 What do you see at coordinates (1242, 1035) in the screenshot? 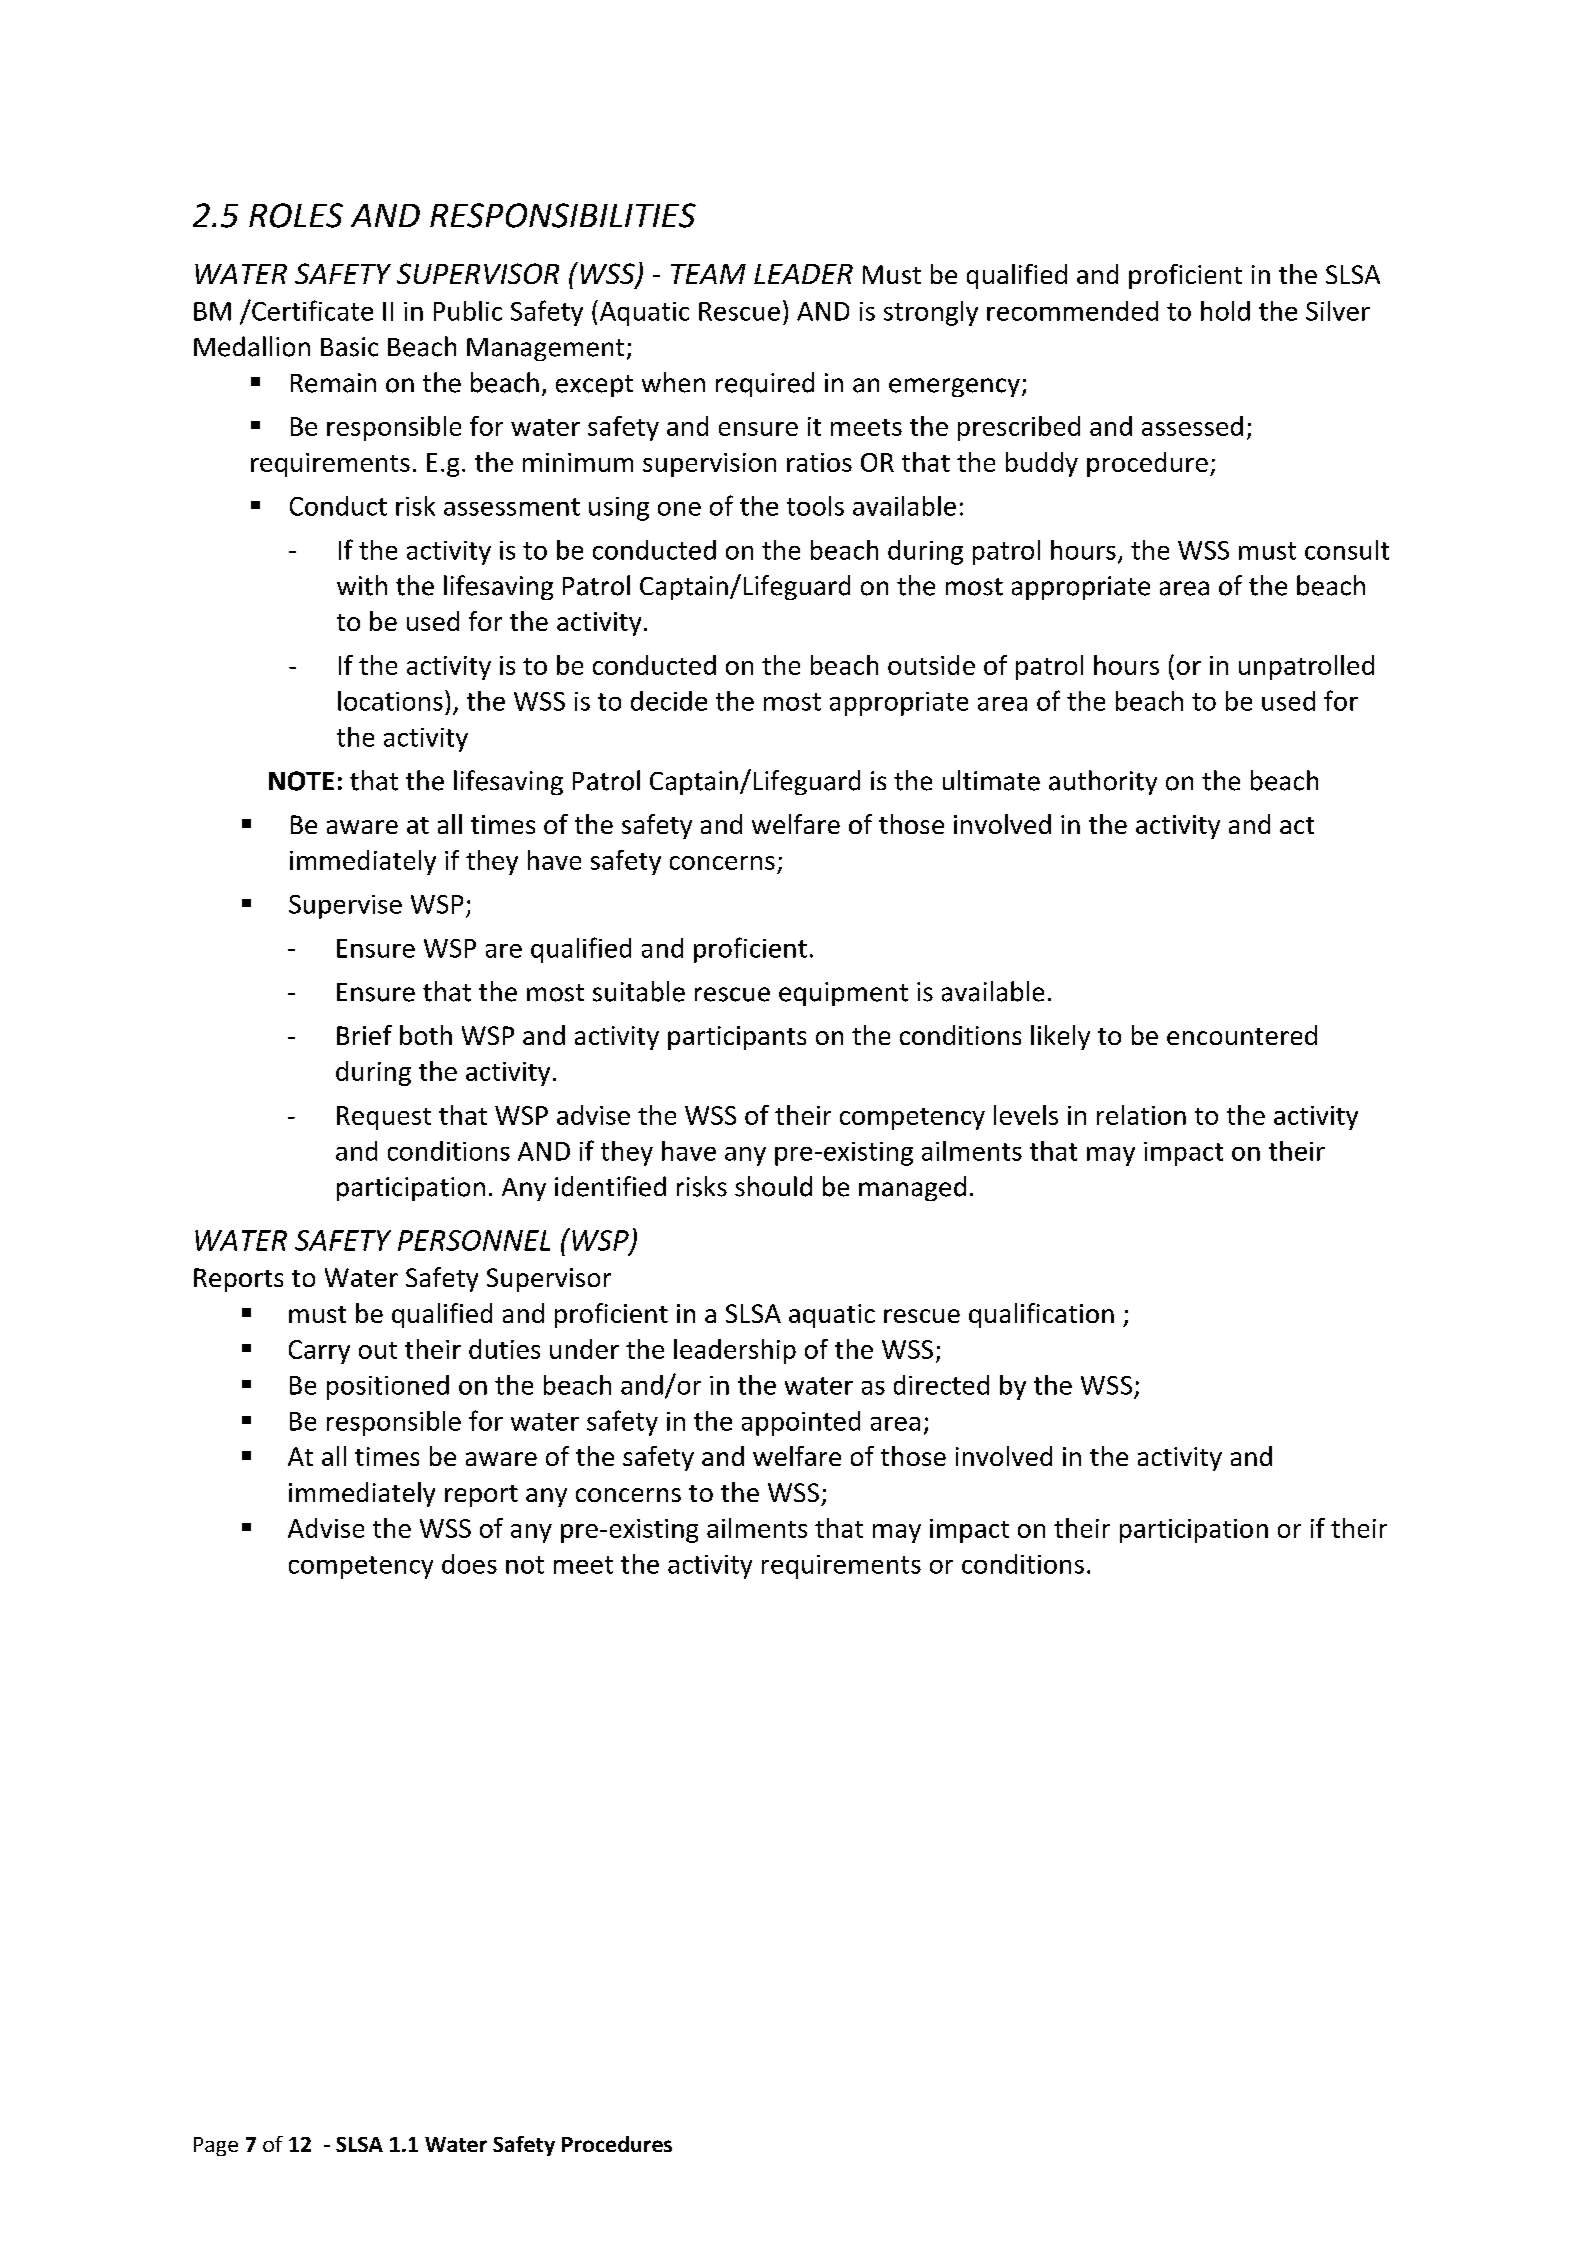
I see `encountered` at bounding box center [1242, 1035].
